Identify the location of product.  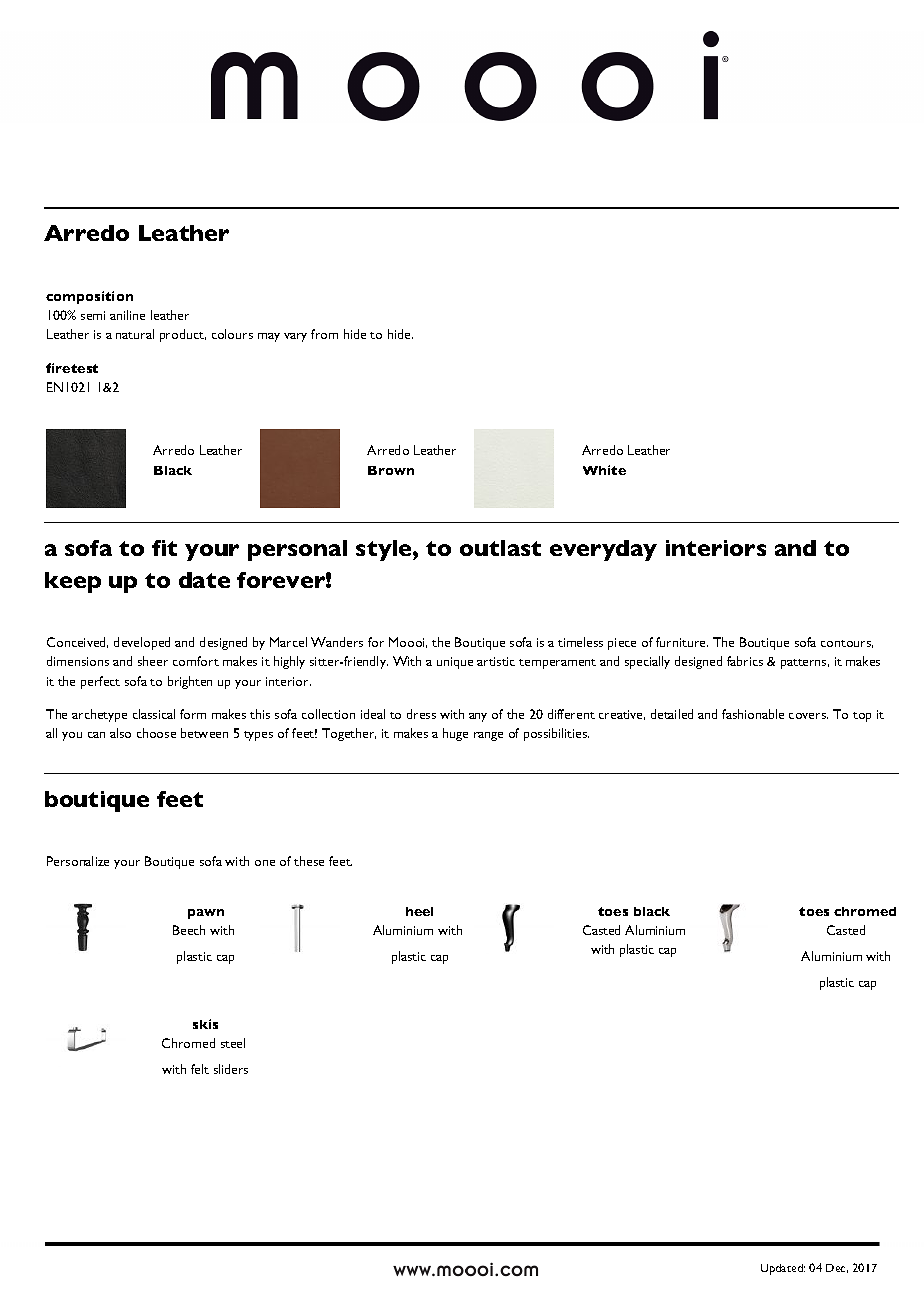
(183, 335).
